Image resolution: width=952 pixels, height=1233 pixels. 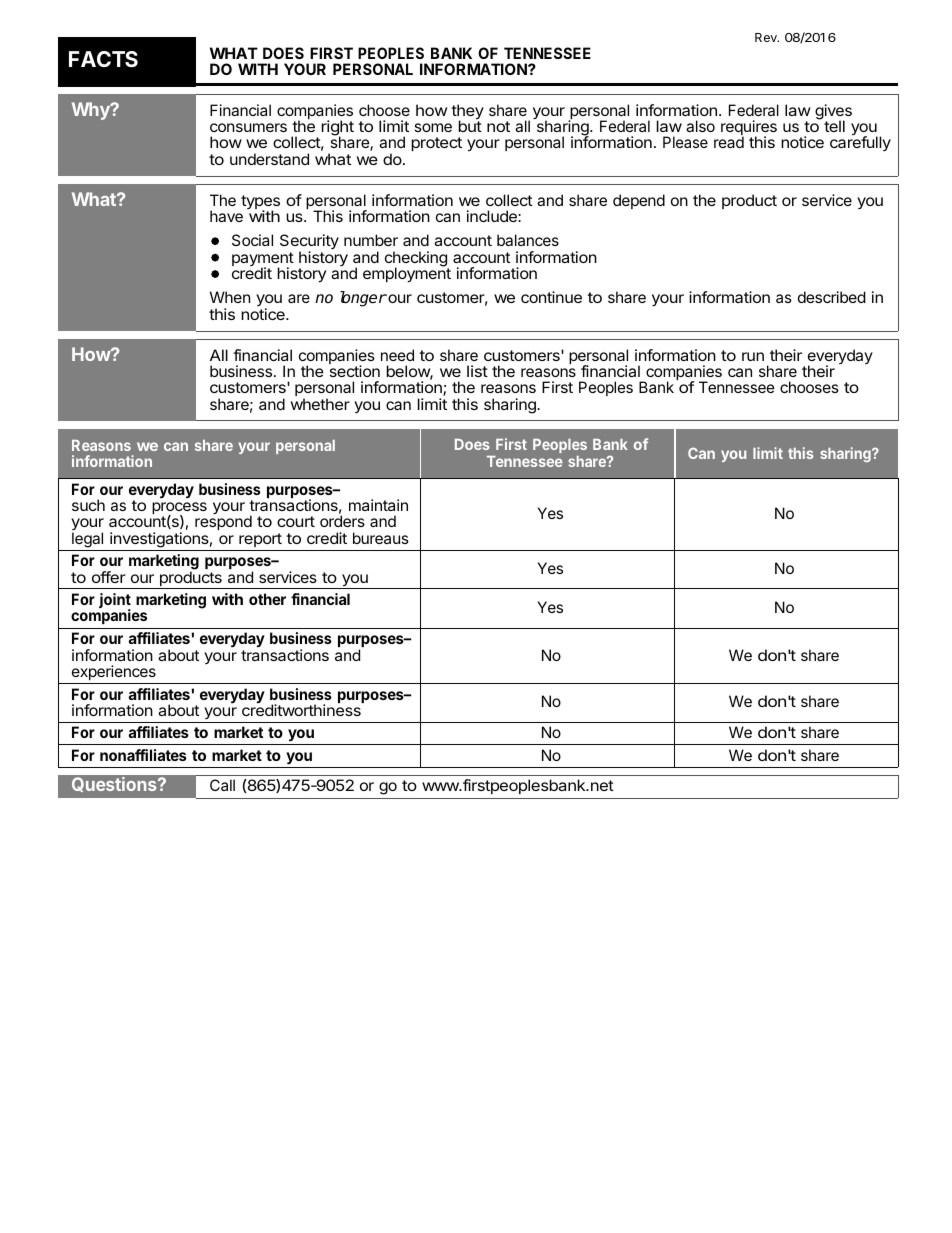 What do you see at coordinates (179, 509) in the screenshot?
I see `process` at bounding box center [179, 509].
